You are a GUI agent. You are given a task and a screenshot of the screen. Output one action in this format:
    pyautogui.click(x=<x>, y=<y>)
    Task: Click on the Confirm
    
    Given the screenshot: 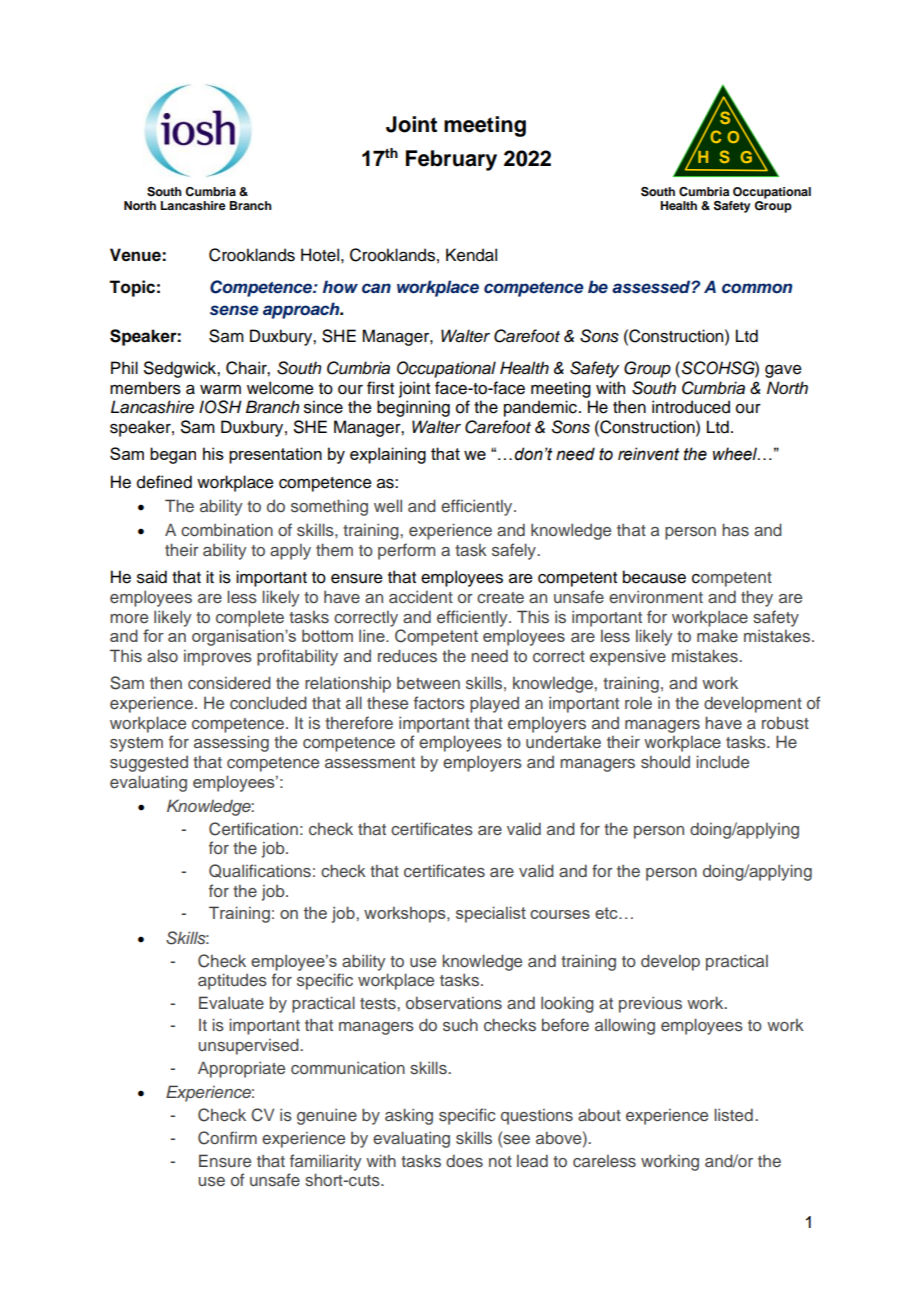 What is the action you would take?
    pyautogui.click(x=227, y=1138)
